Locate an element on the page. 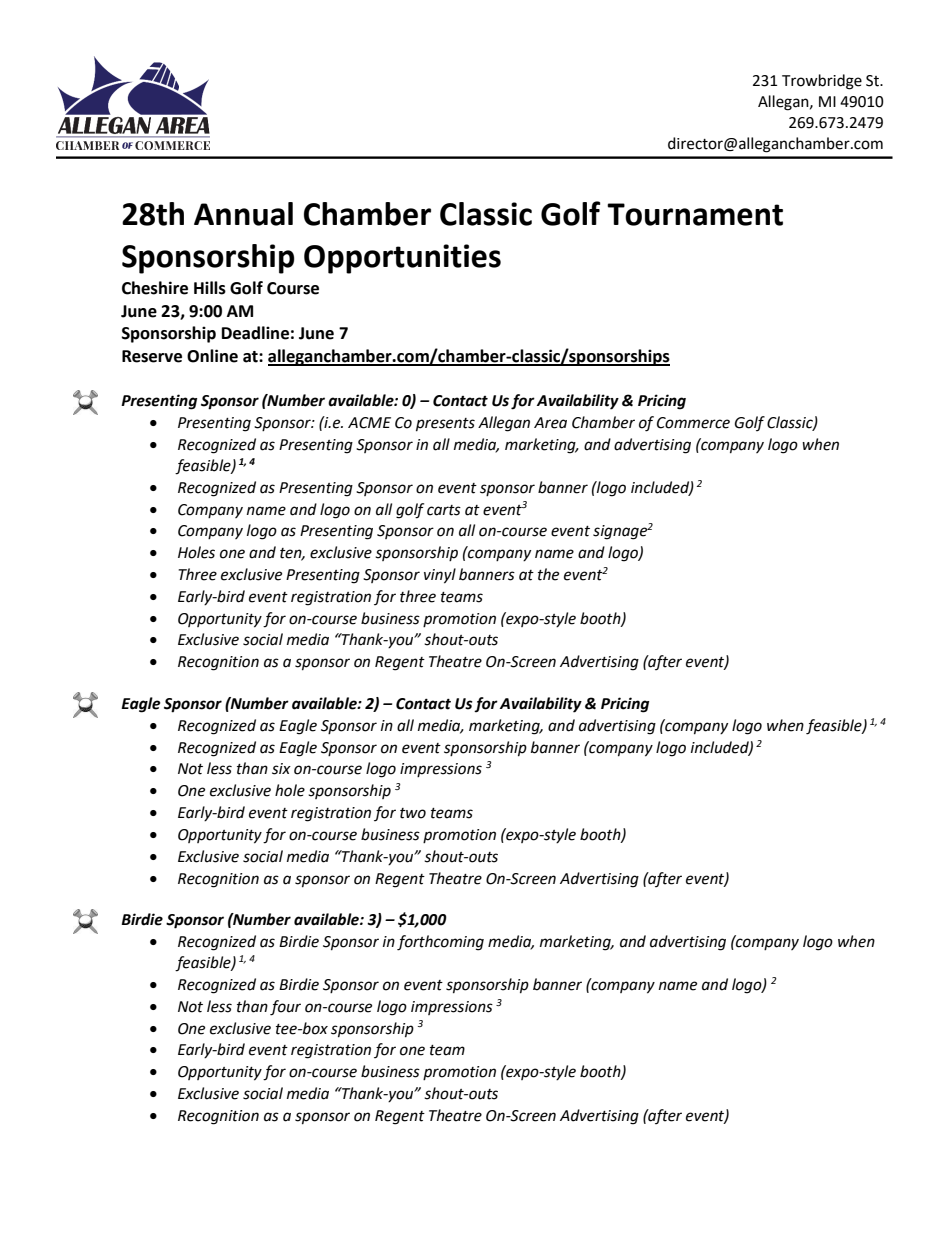 This image has height=1233, width=952. four is located at coordinates (285, 1008).
